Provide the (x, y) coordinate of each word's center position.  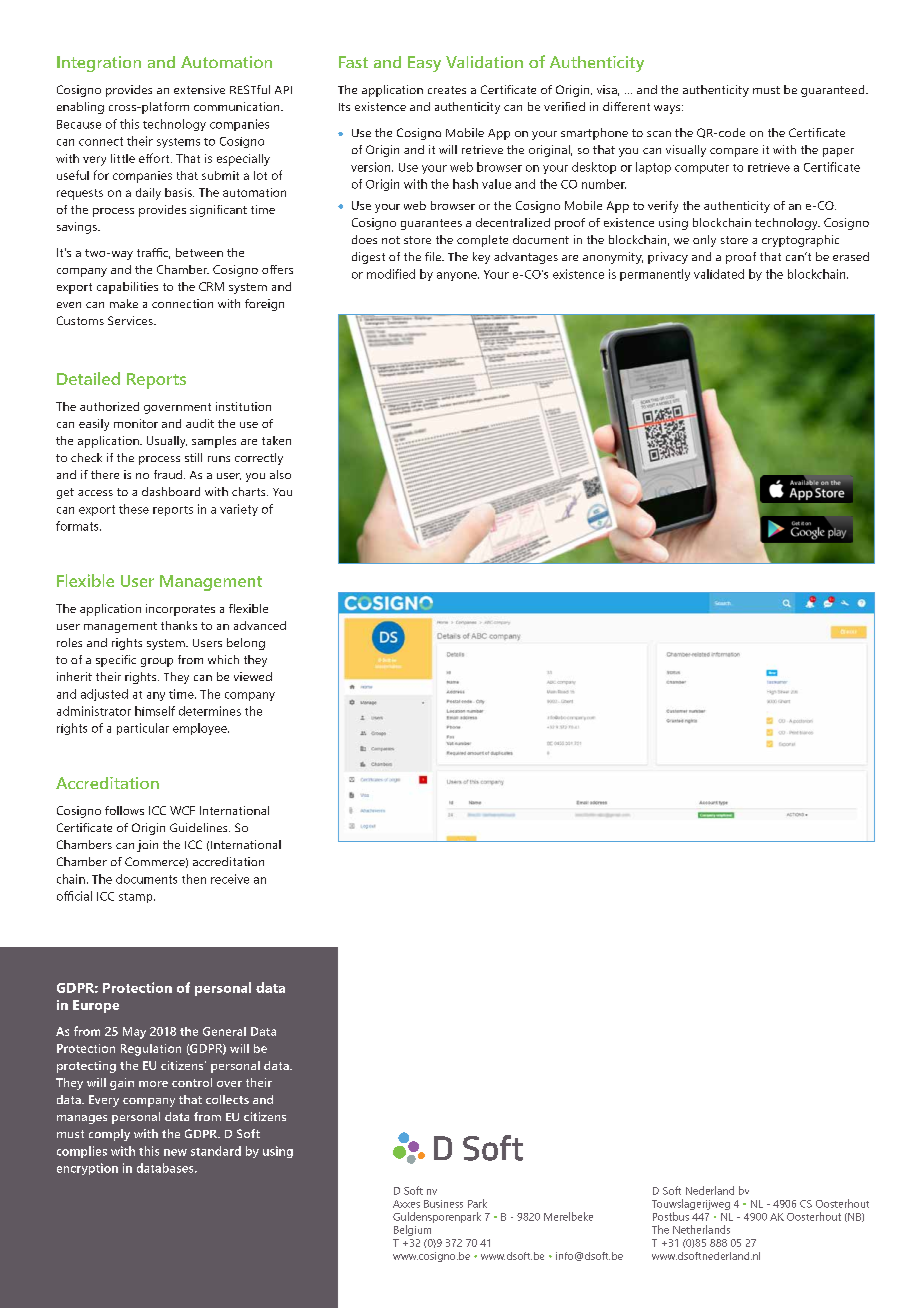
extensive (199, 89)
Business (443, 1204)
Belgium (412, 1230)
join (147, 846)
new (175, 1152)
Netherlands (701, 1229)
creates (447, 90)
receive (230, 879)
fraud (168, 474)
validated (719, 274)
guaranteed (834, 91)
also (280, 474)
